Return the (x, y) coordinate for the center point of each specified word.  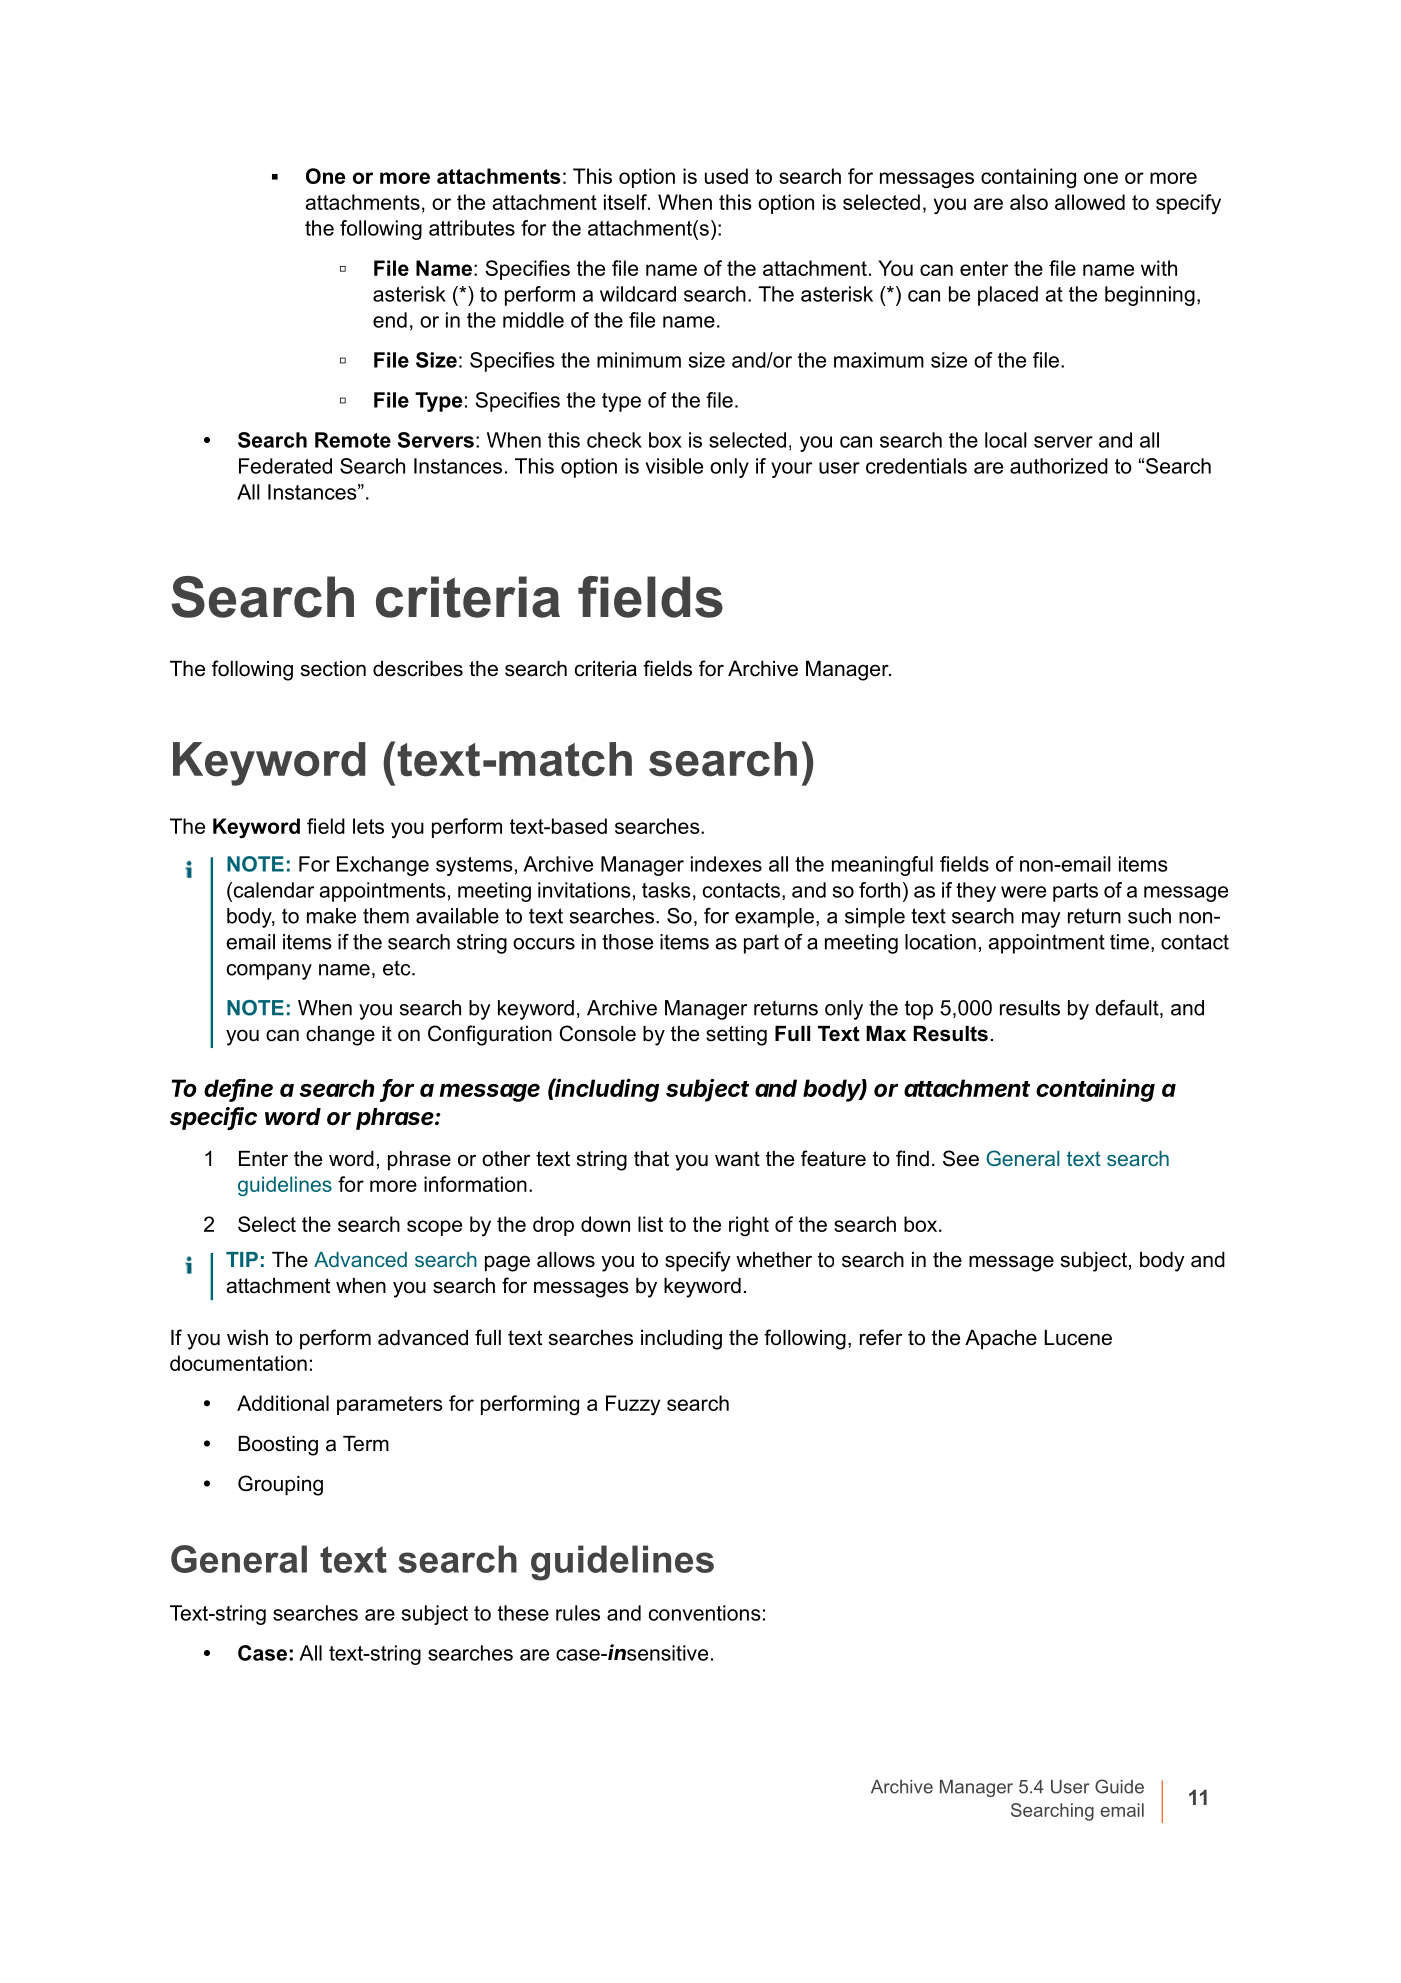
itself (626, 202)
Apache (1001, 1340)
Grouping (280, 1485)
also (1029, 202)
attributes (472, 228)
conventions (705, 1613)
